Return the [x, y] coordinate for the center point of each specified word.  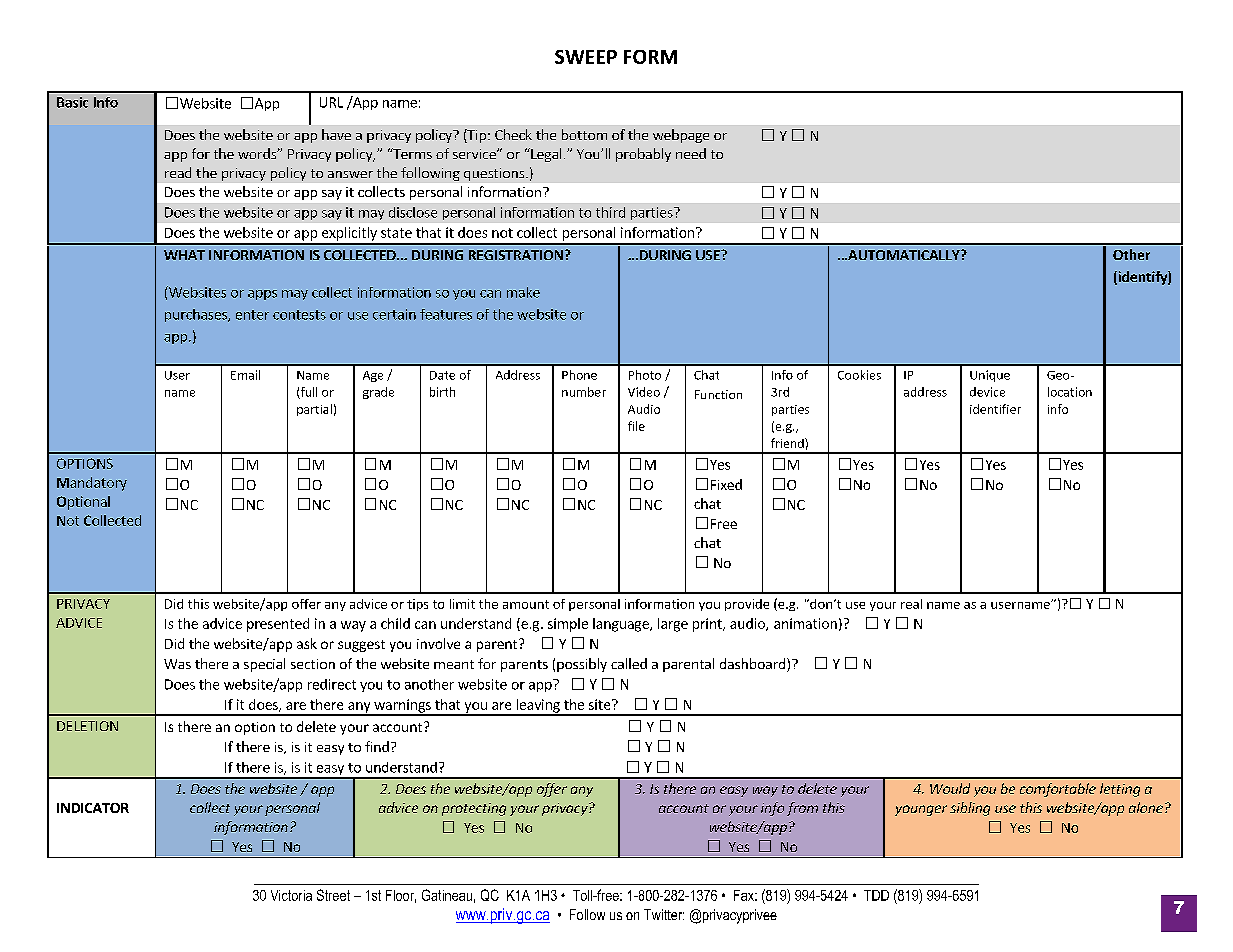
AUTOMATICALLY [904, 255]
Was [177, 664]
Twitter [664, 914]
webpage [681, 136]
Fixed [726, 484]
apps [262, 295]
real [911, 604]
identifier [995, 409]
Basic [72, 102]
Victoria [291, 895]
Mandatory [92, 484]
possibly [582, 665]
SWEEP [586, 57]
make [523, 292]
